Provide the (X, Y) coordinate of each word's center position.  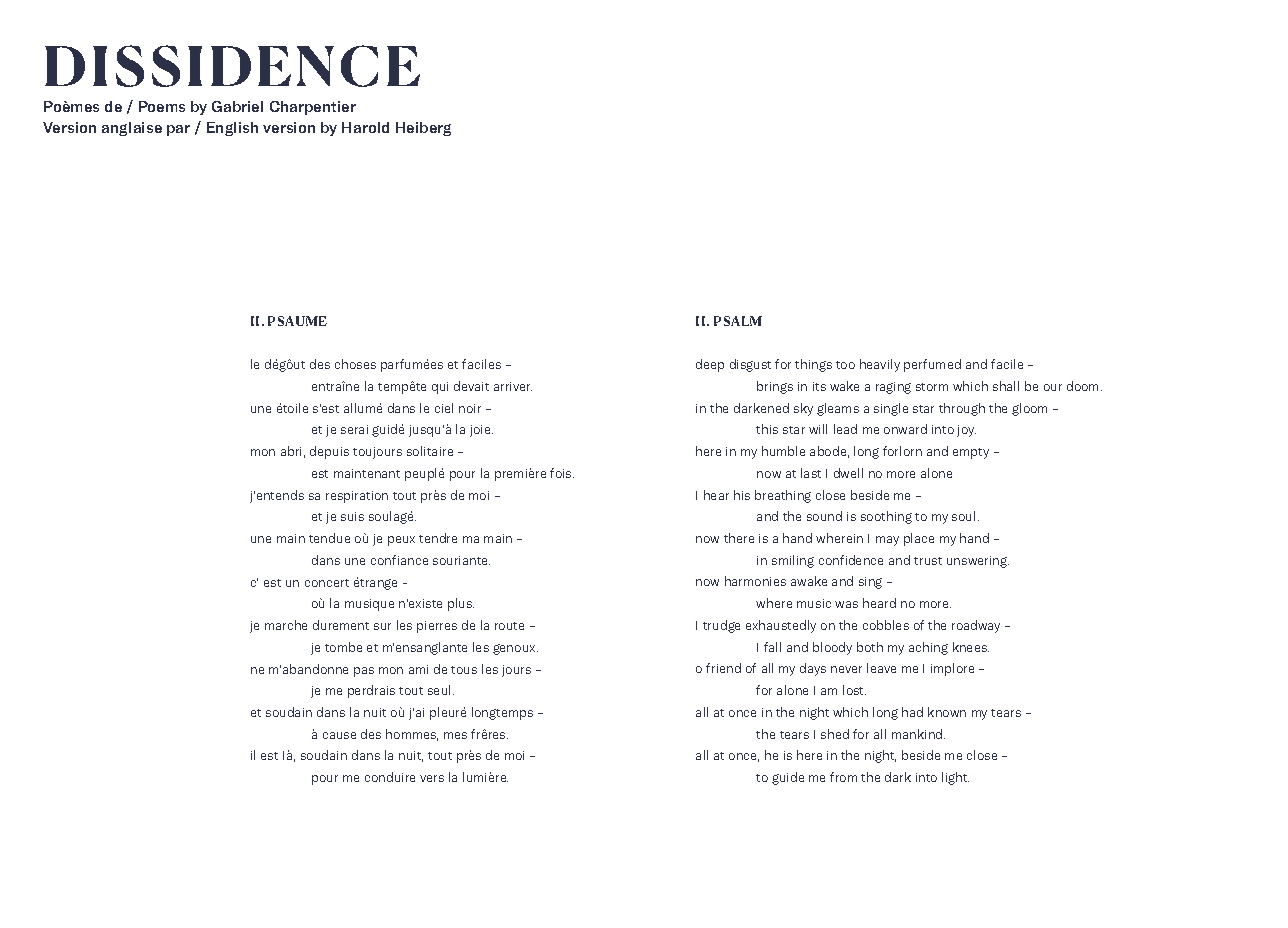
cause (339, 735)
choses (355, 364)
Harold (365, 127)
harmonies (755, 581)
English (232, 129)
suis (352, 516)
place (919, 539)
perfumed (932, 365)
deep (710, 365)
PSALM (738, 321)
